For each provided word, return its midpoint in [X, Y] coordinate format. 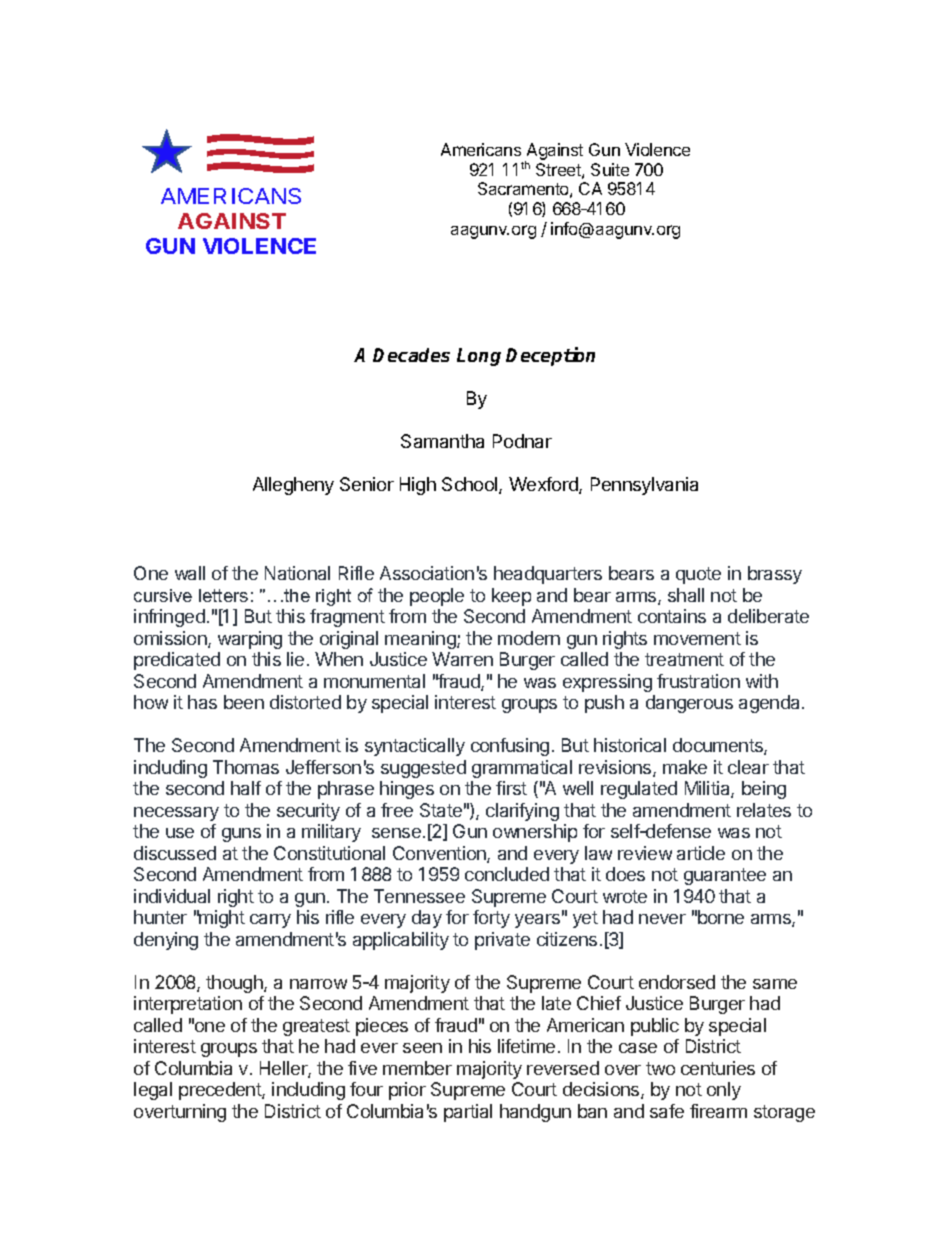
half [246, 788]
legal [153, 1091]
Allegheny [293, 486]
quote [698, 575]
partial [468, 1113]
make [685, 767]
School [471, 485]
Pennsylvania [644, 486]
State [441, 810]
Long [479, 357]
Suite [610, 169]
